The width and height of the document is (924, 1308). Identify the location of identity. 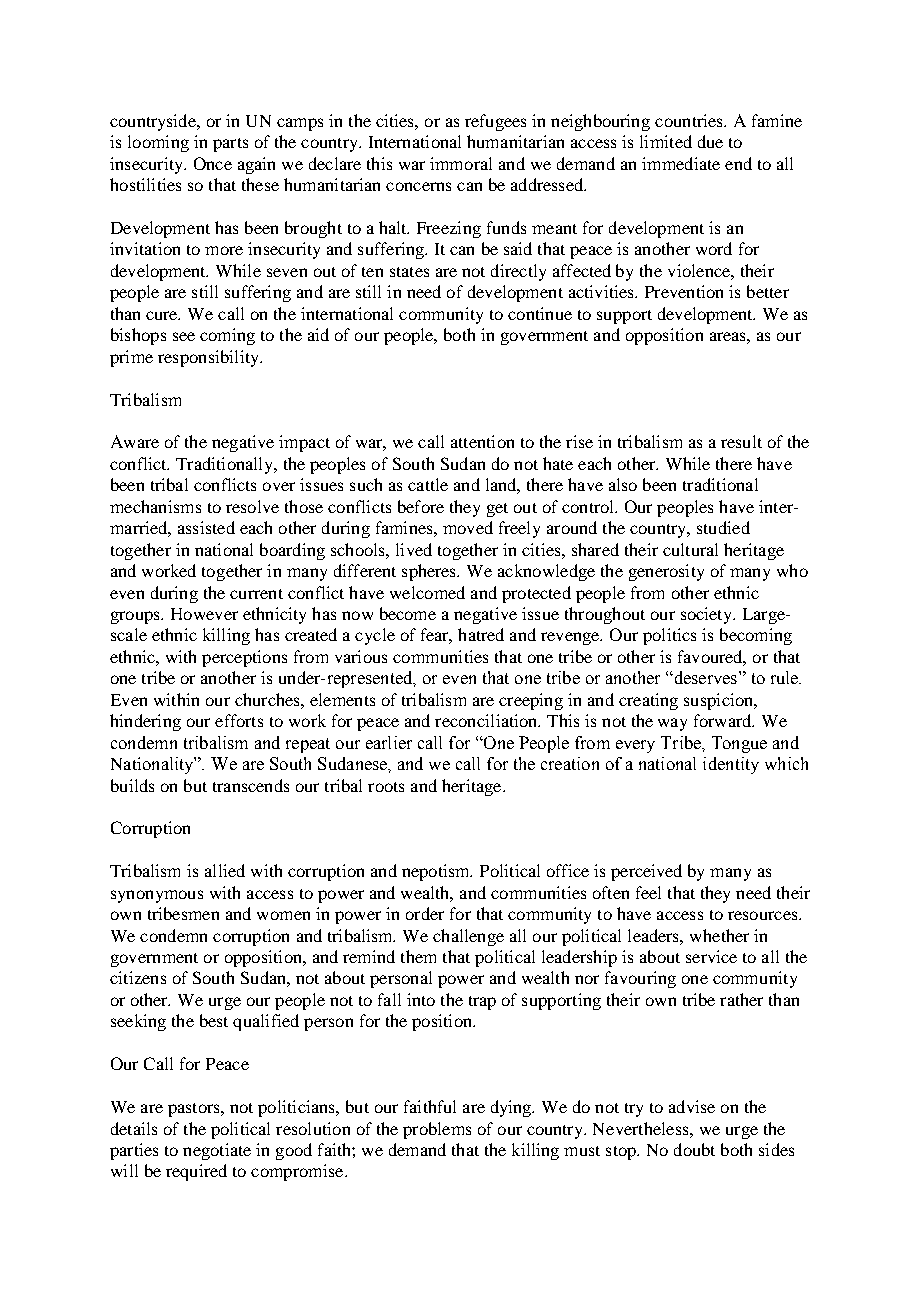
(731, 765).
